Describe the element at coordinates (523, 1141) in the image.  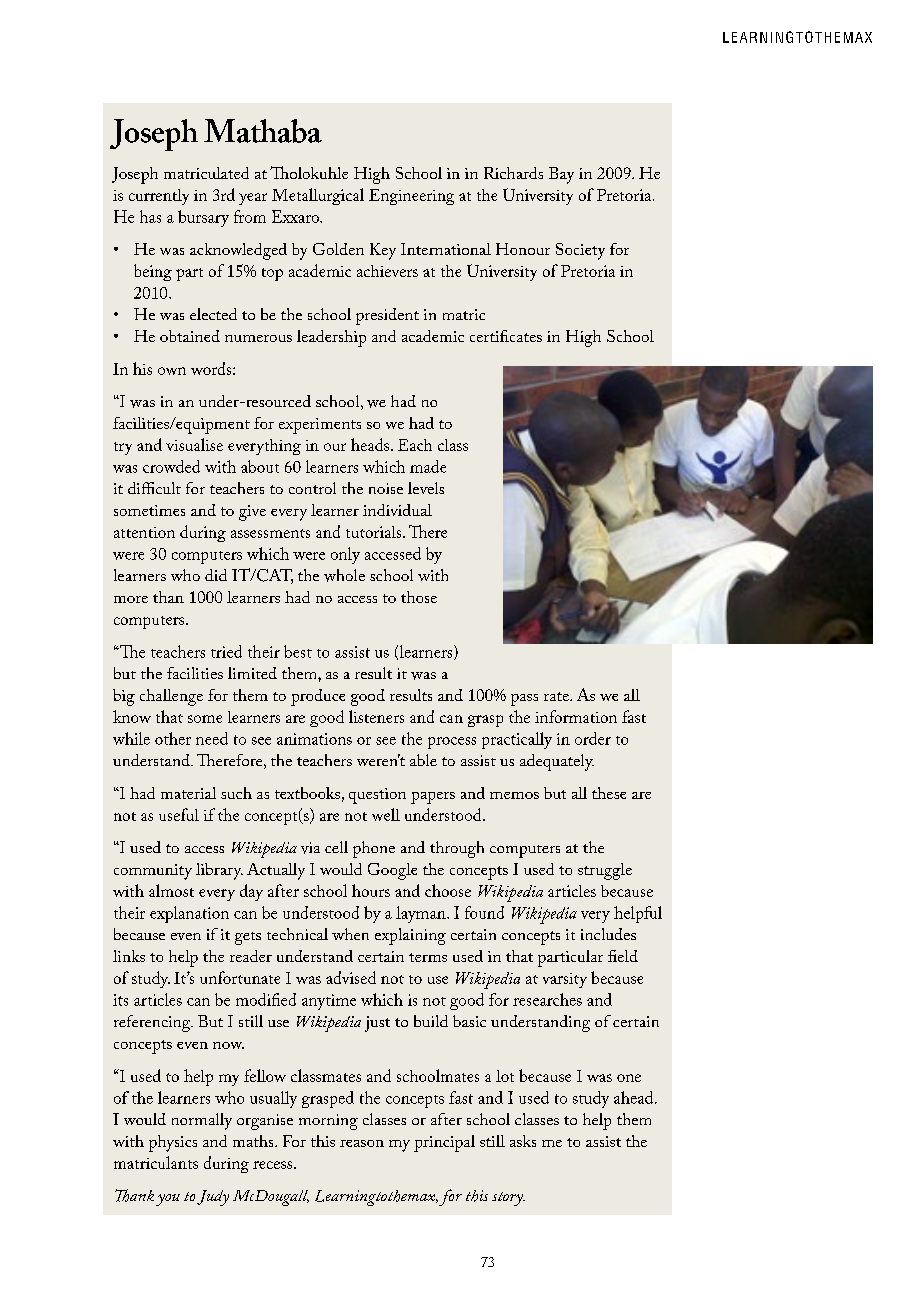
I see `asks` at that location.
